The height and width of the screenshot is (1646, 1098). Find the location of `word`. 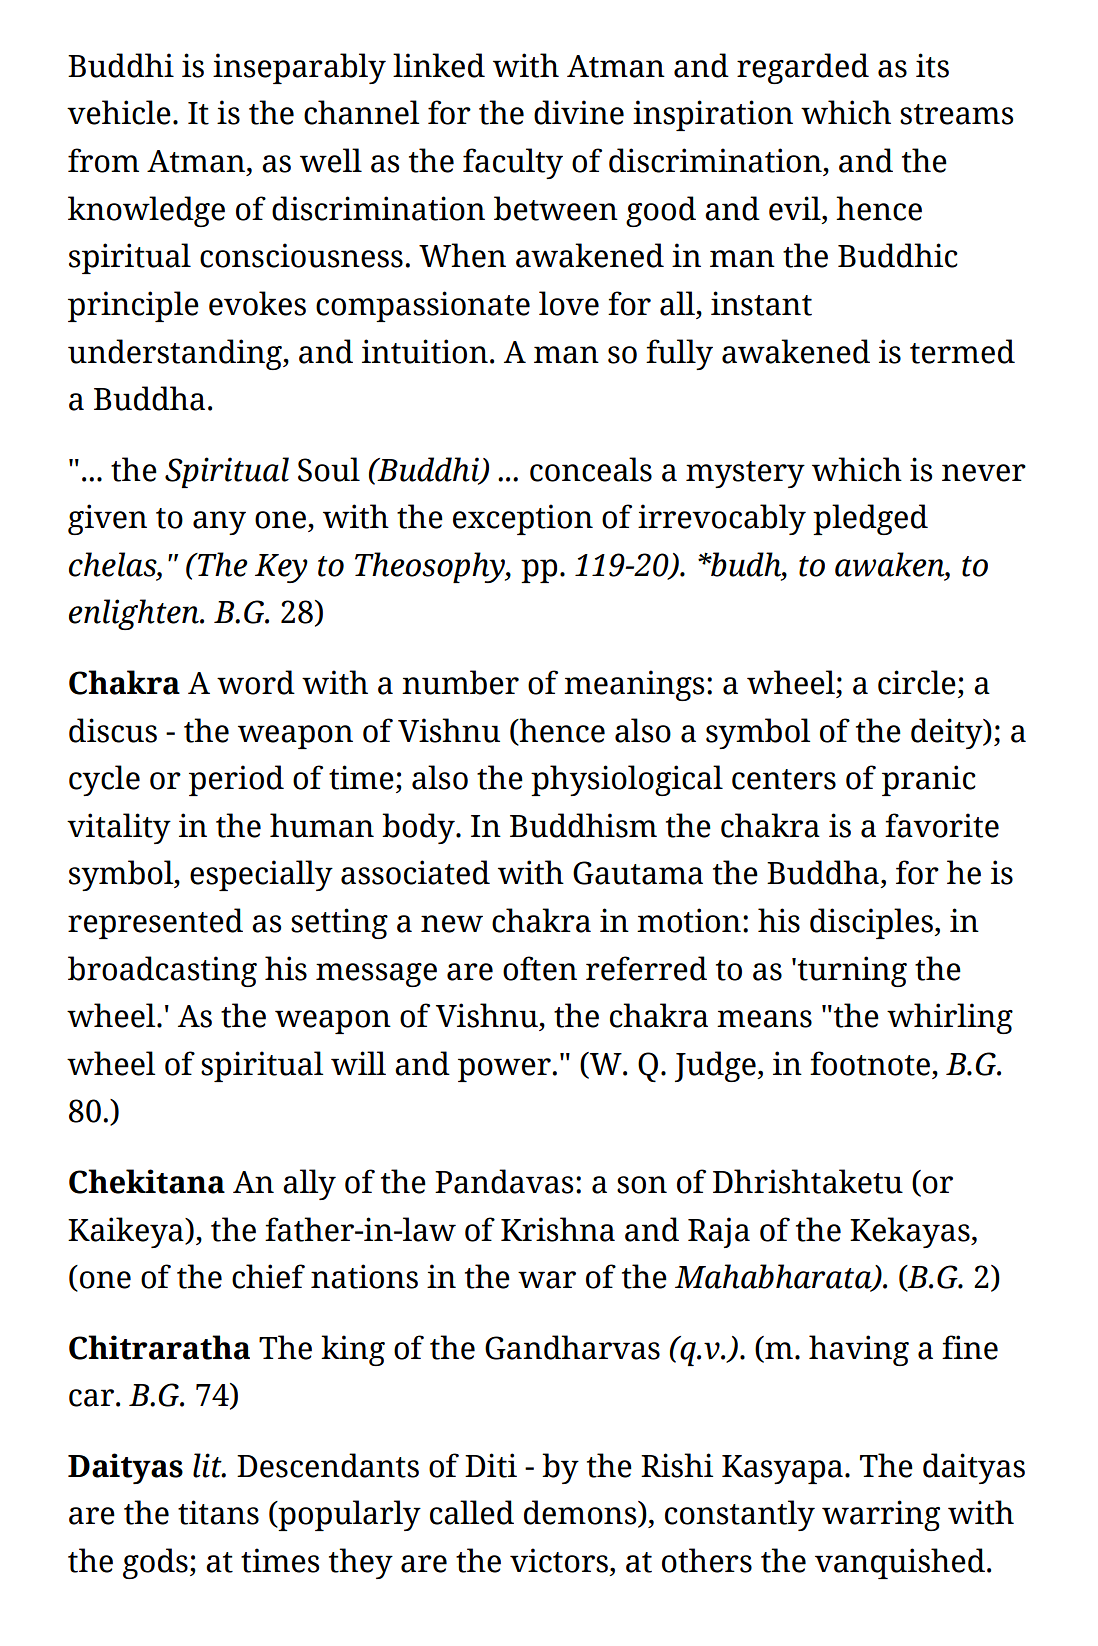

word is located at coordinates (256, 682).
